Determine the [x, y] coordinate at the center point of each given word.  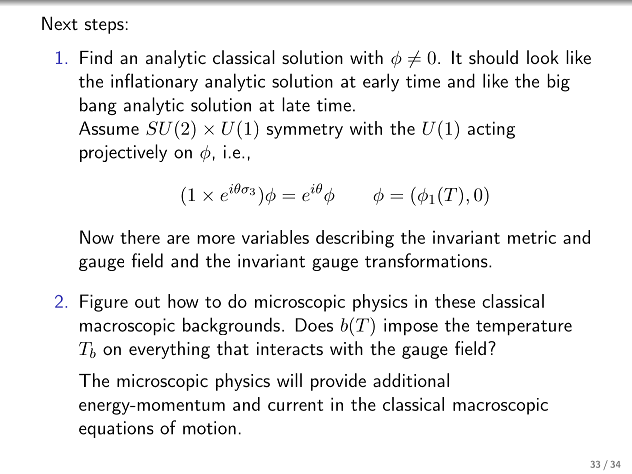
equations [116, 429]
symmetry [305, 131]
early [381, 82]
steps [104, 26]
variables [275, 237]
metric [532, 237]
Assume [109, 128]
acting [491, 130]
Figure [104, 303]
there [140, 237]
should [493, 57]
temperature [524, 327]
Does [314, 325]
